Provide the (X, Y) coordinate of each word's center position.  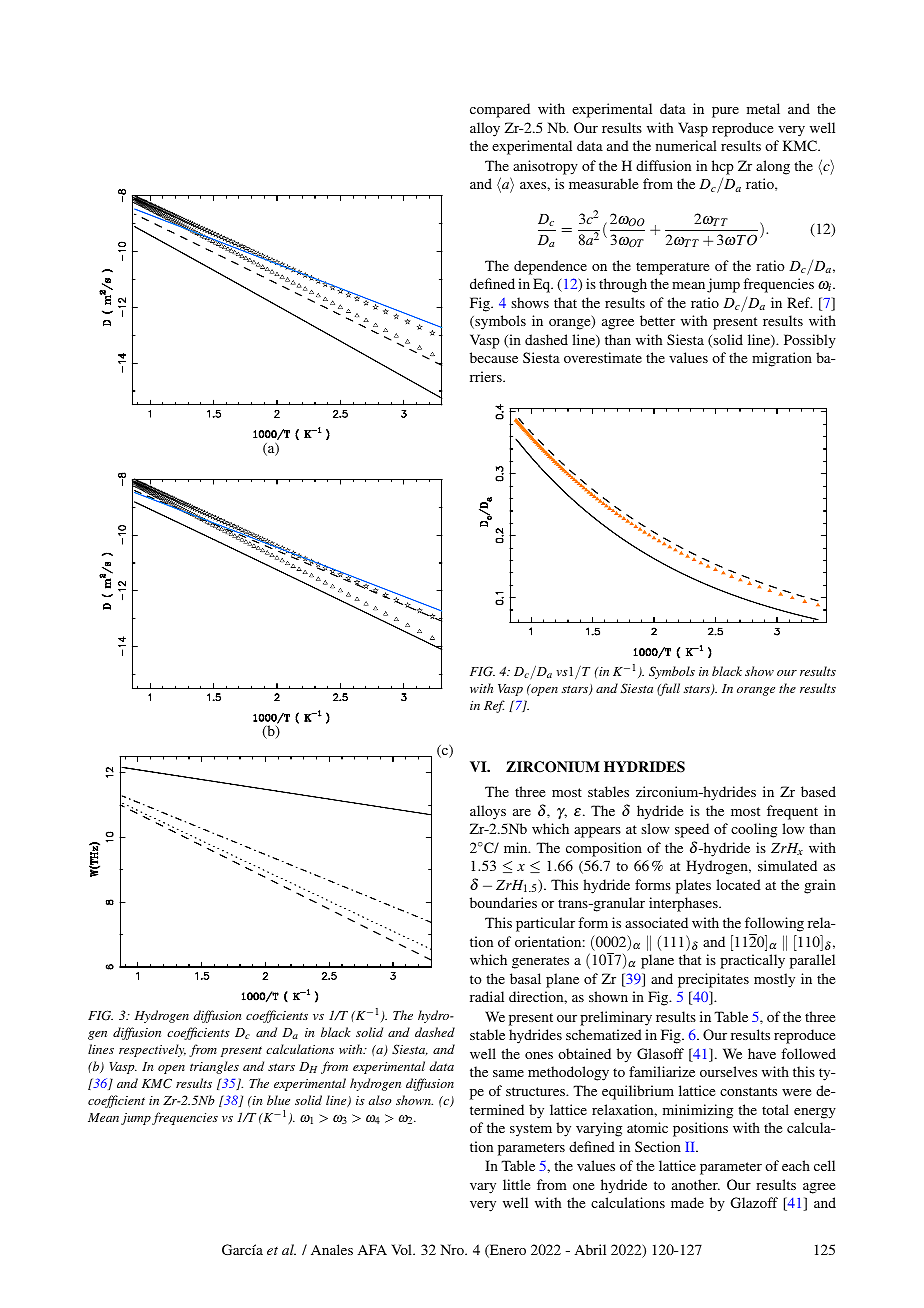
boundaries (503, 902)
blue (278, 1100)
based (818, 791)
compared (500, 110)
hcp (723, 167)
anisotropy (545, 167)
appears (597, 832)
